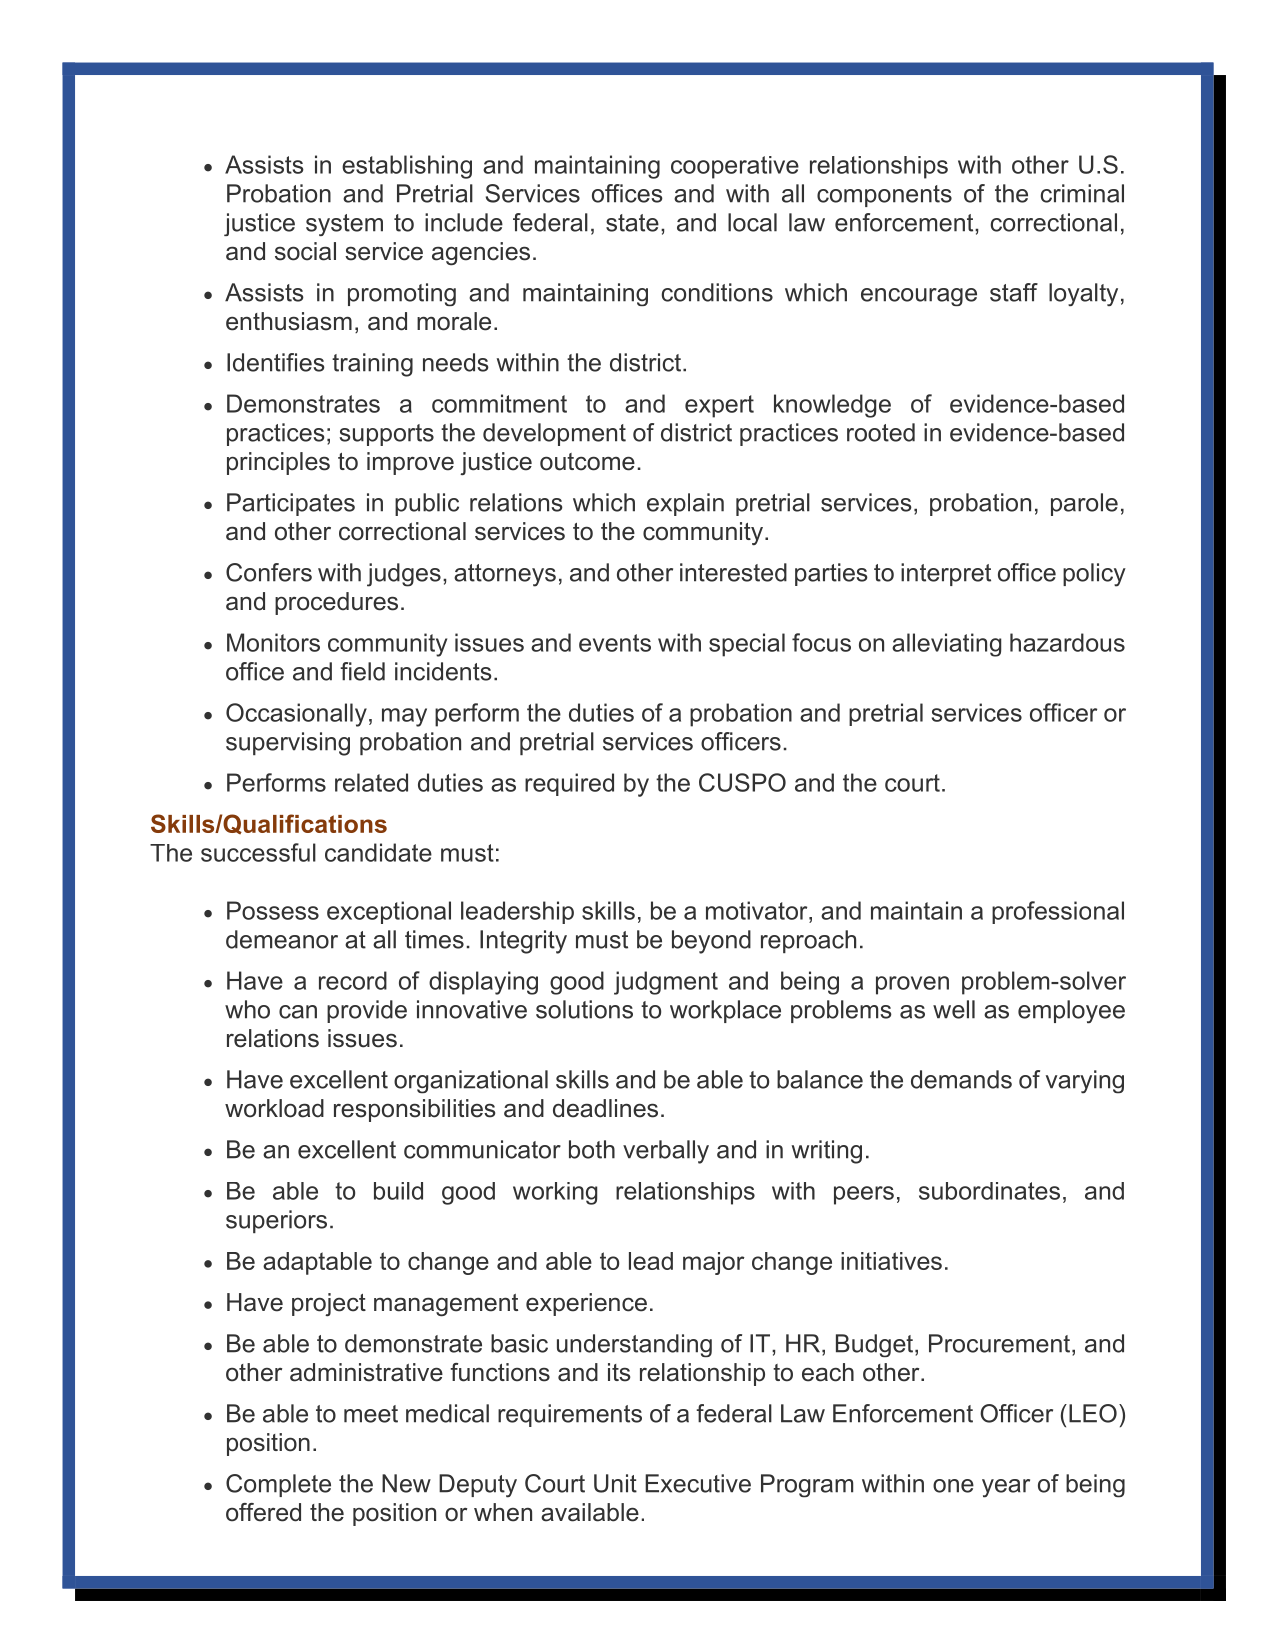 Image resolution: width=1276 pixels, height=1651 pixels. Describe the element at coordinates (1058, 912) in the screenshot. I see `professional` at that location.
